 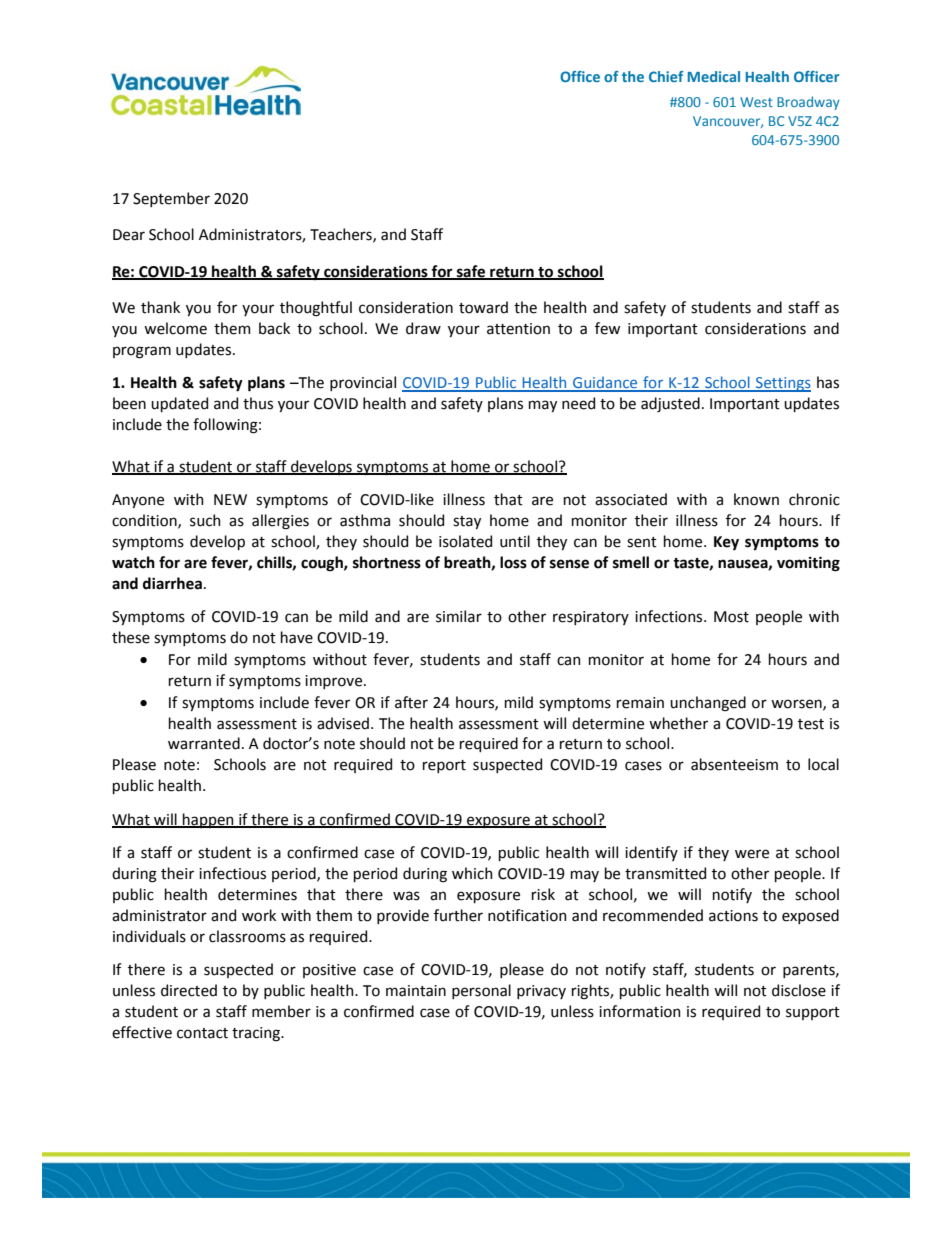 I want to click on September, so click(x=171, y=199).
